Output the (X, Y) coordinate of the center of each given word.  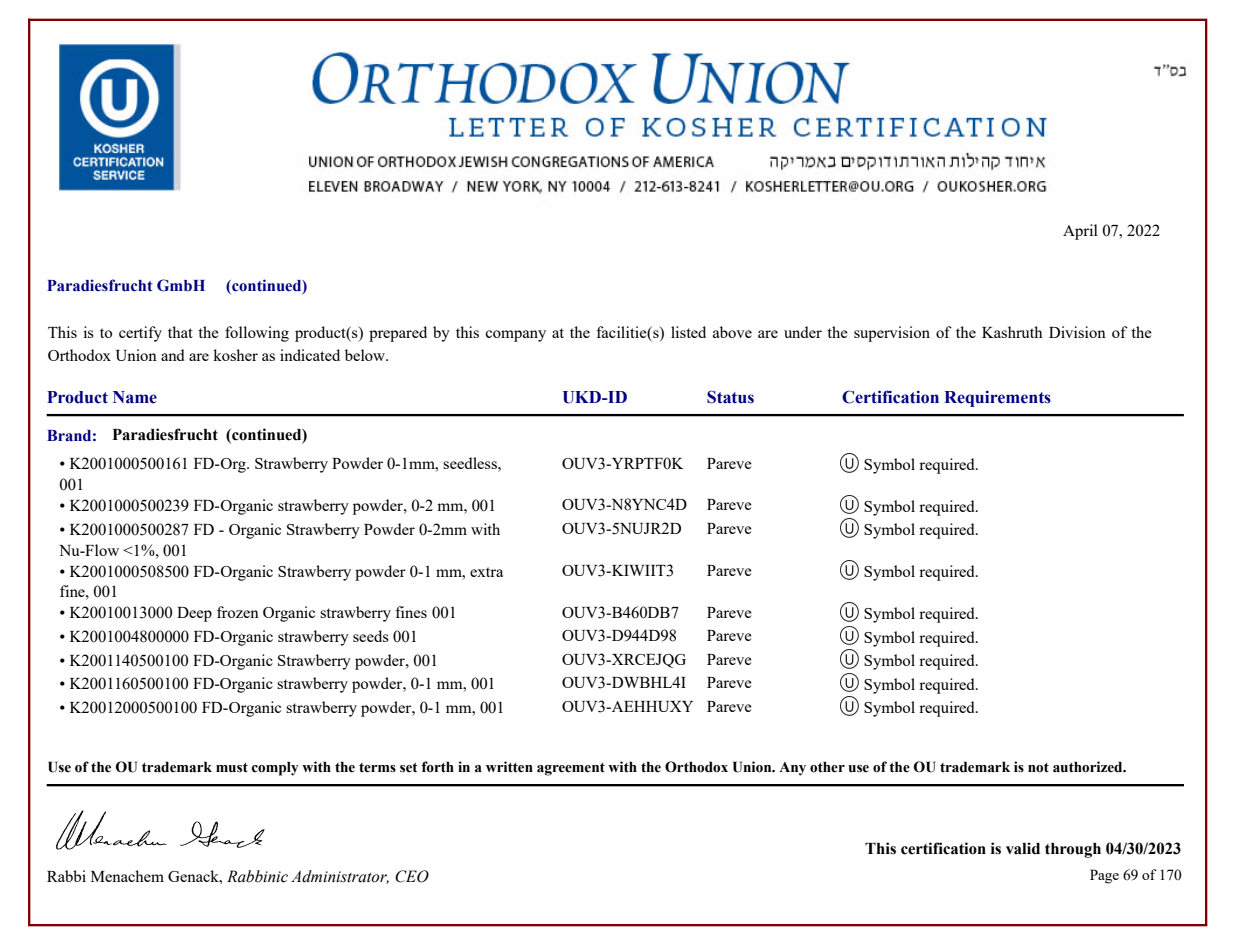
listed (688, 332)
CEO (412, 876)
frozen (238, 612)
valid (1023, 848)
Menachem (127, 876)
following (257, 334)
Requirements (997, 398)
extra (486, 572)
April (1080, 232)
